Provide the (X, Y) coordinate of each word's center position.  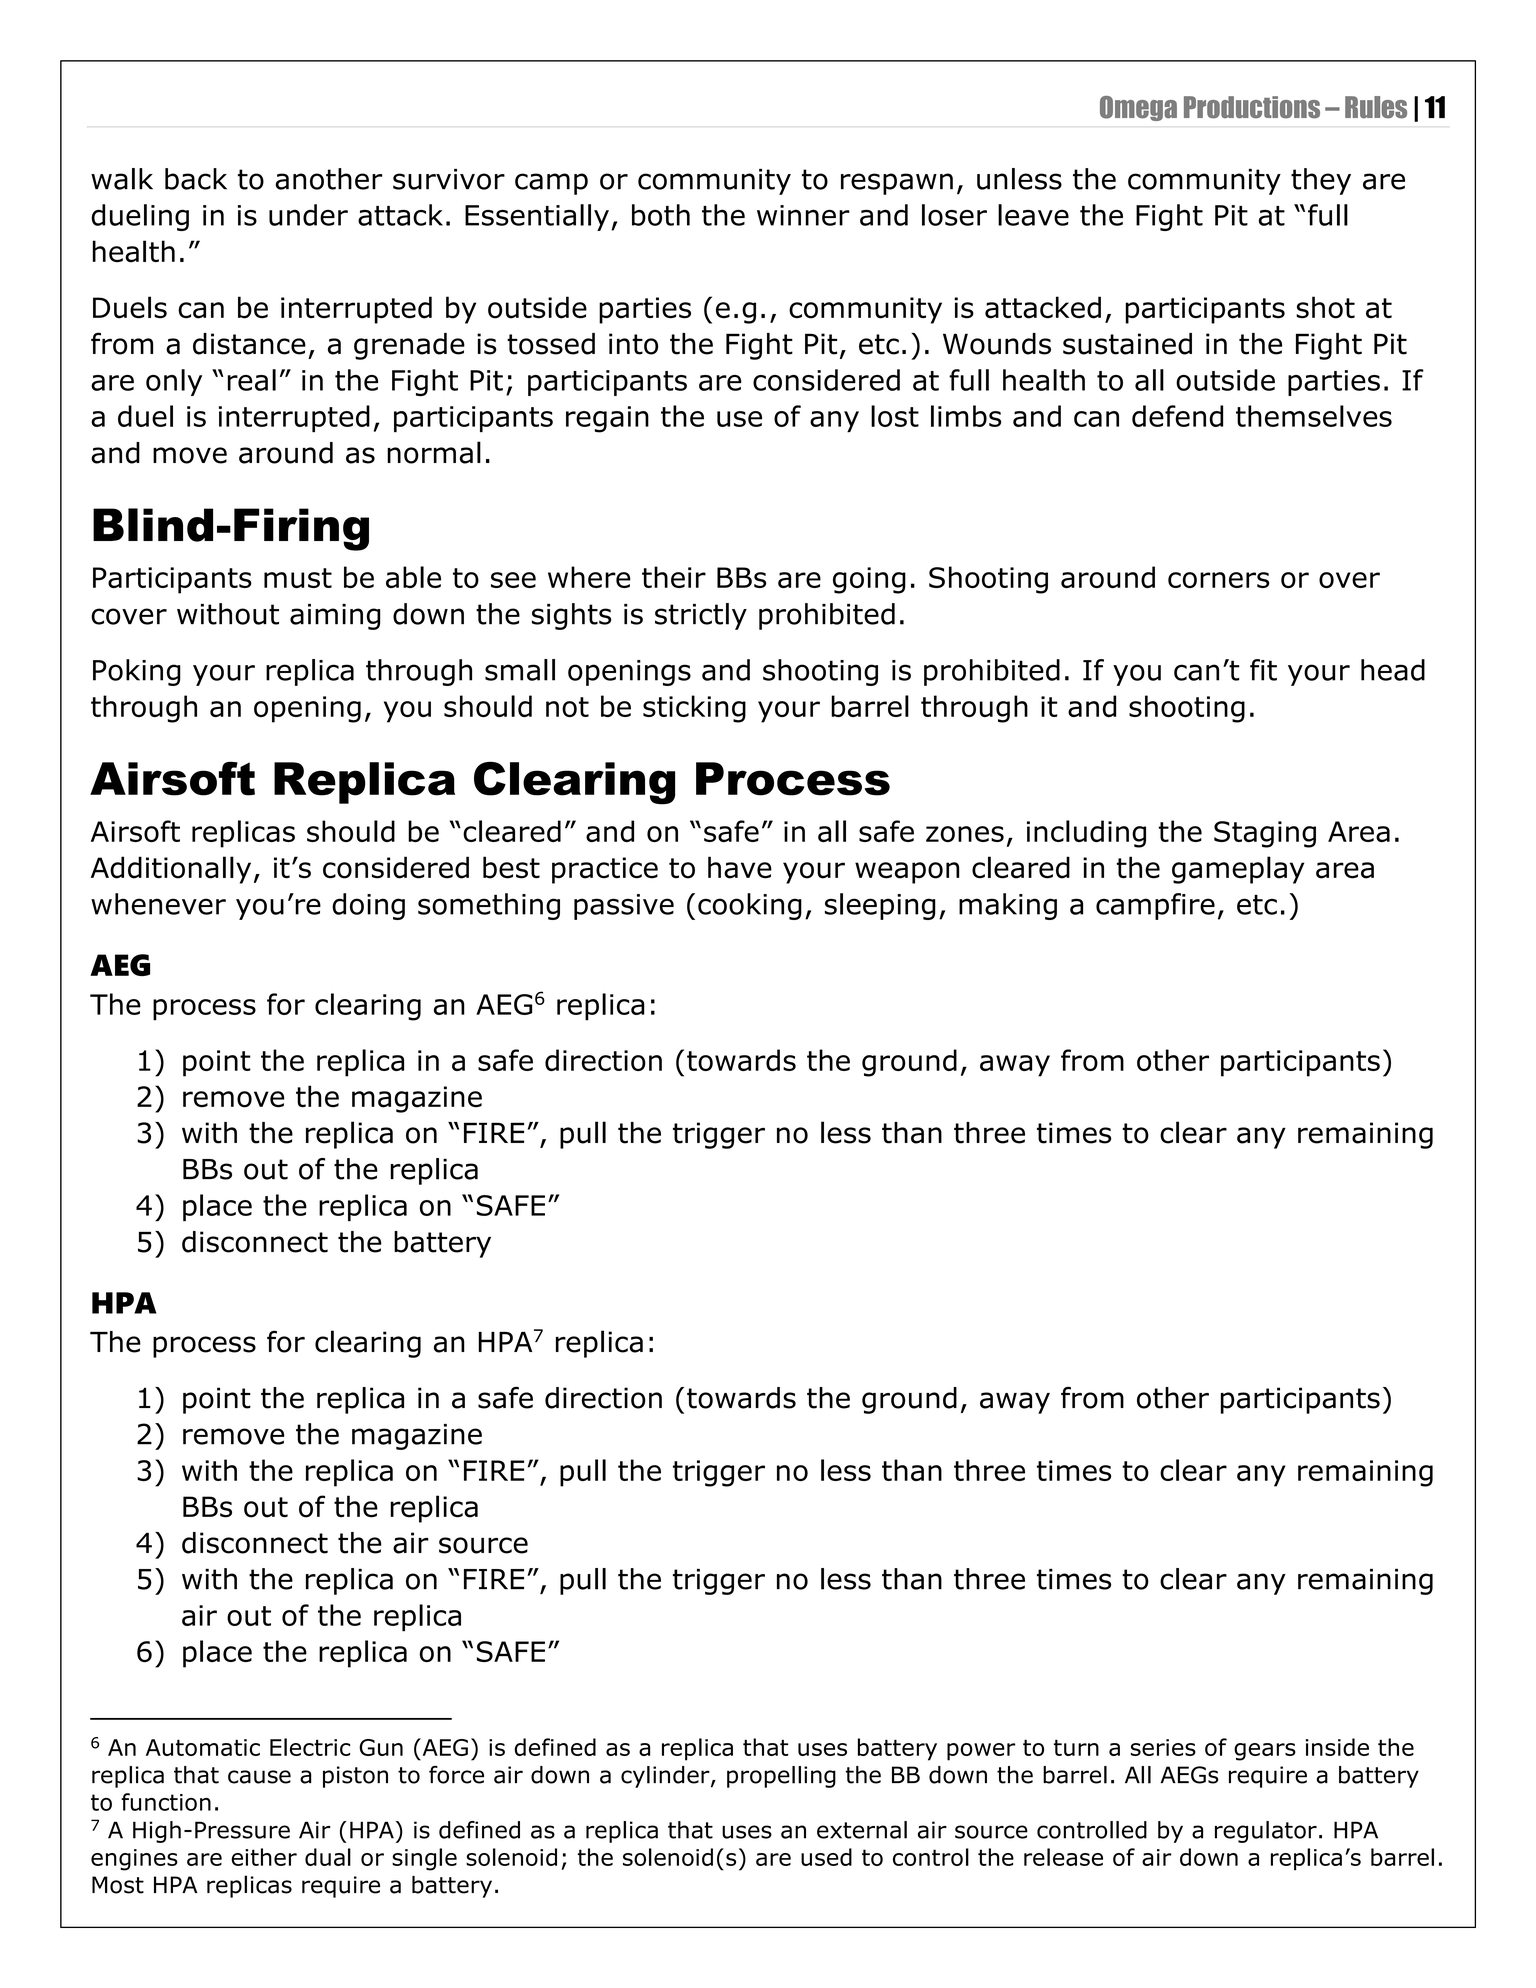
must (298, 578)
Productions (1252, 107)
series (1163, 1747)
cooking (750, 906)
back (196, 179)
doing (368, 906)
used (826, 1857)
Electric (310, 1747)
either (264, 1857)
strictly (701, 616)
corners (1219, 580)
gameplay (1238, 870)
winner (803, 215)
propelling (781, 1777)
